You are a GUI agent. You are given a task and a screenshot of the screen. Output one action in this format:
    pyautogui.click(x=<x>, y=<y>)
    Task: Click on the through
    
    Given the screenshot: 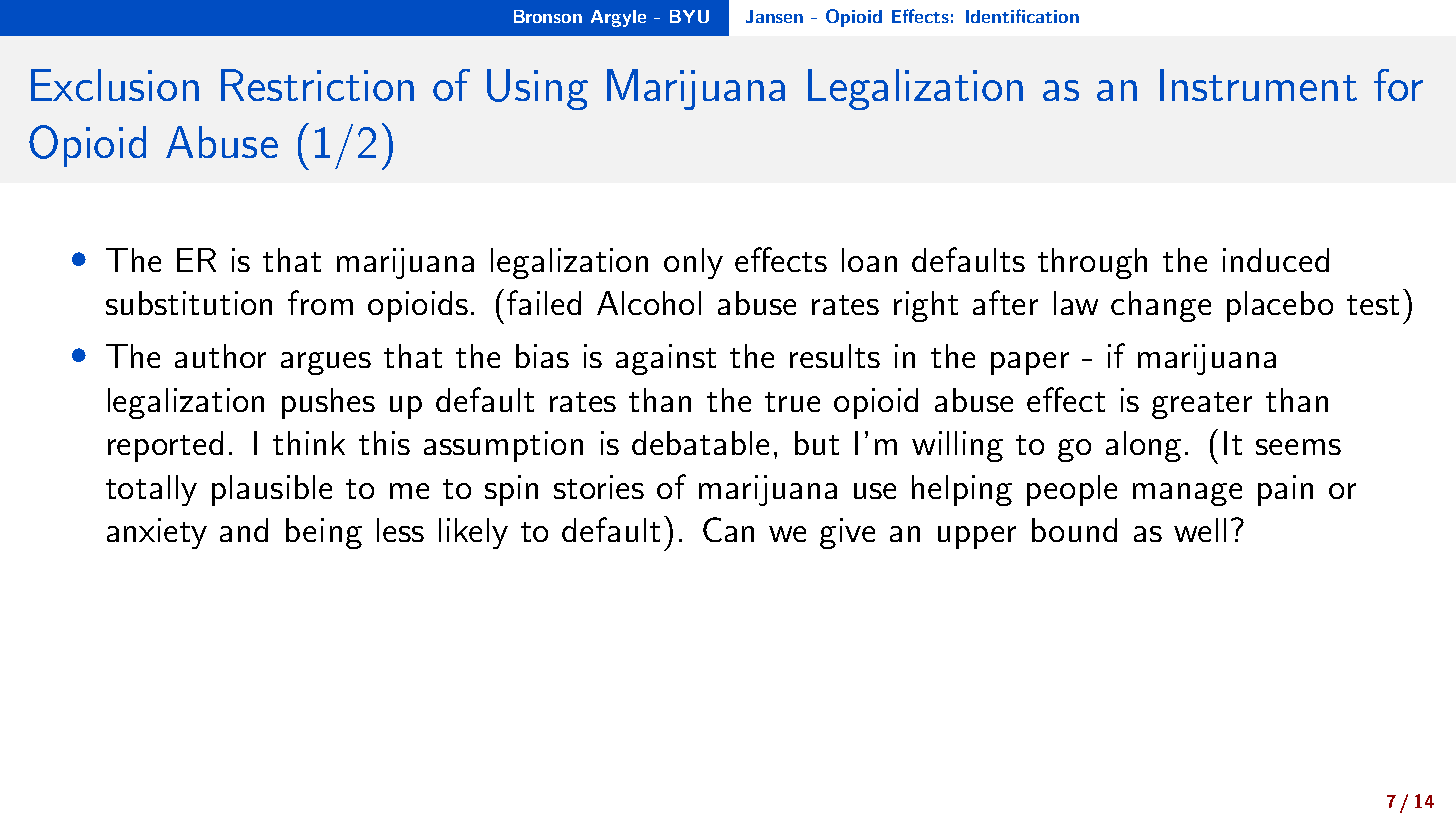 What is the action you would take?
    pyautogui.click(x=1092, y=263)
